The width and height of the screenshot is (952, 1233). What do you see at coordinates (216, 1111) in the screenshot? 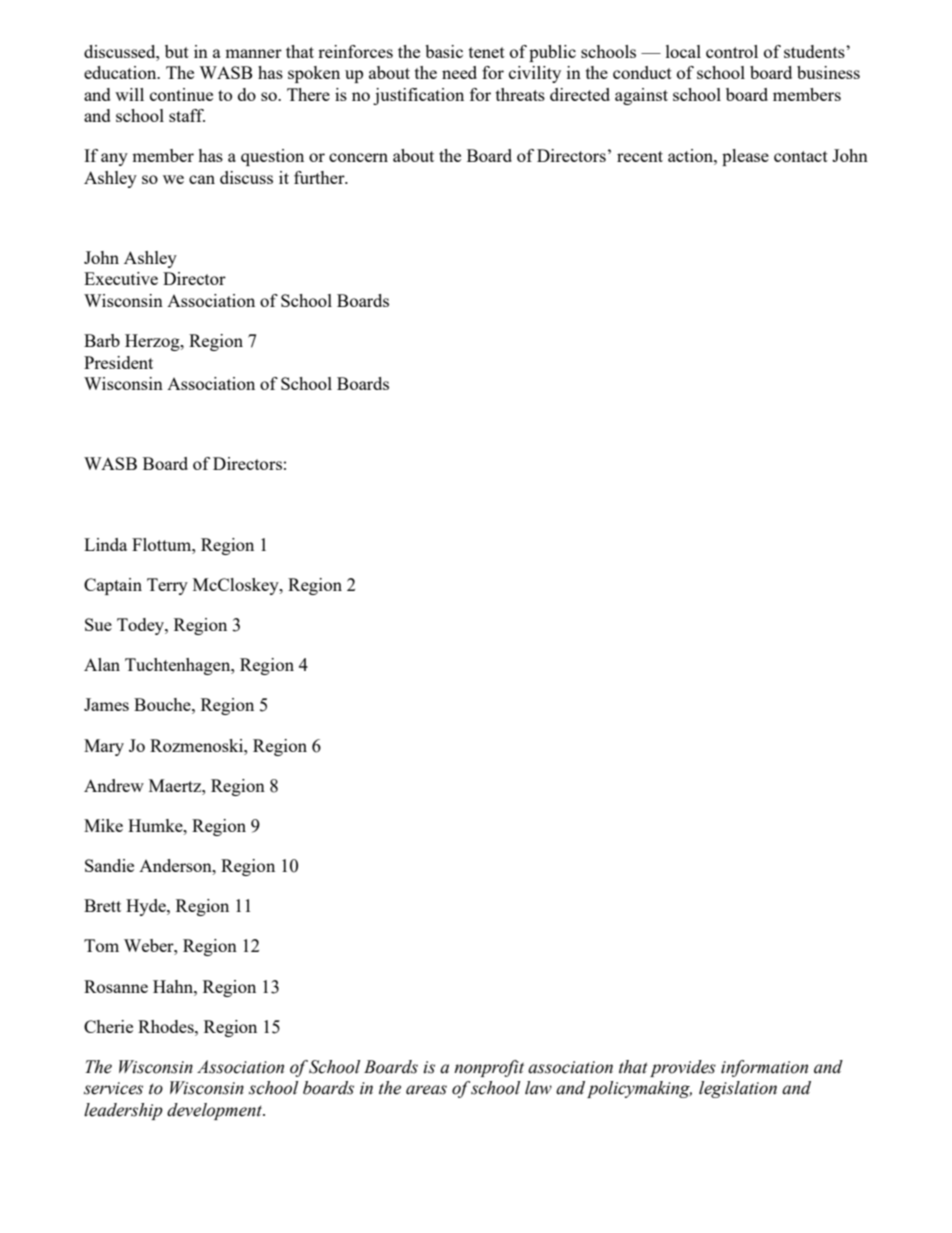
I see `development` at bounding box center [216, 1111].
